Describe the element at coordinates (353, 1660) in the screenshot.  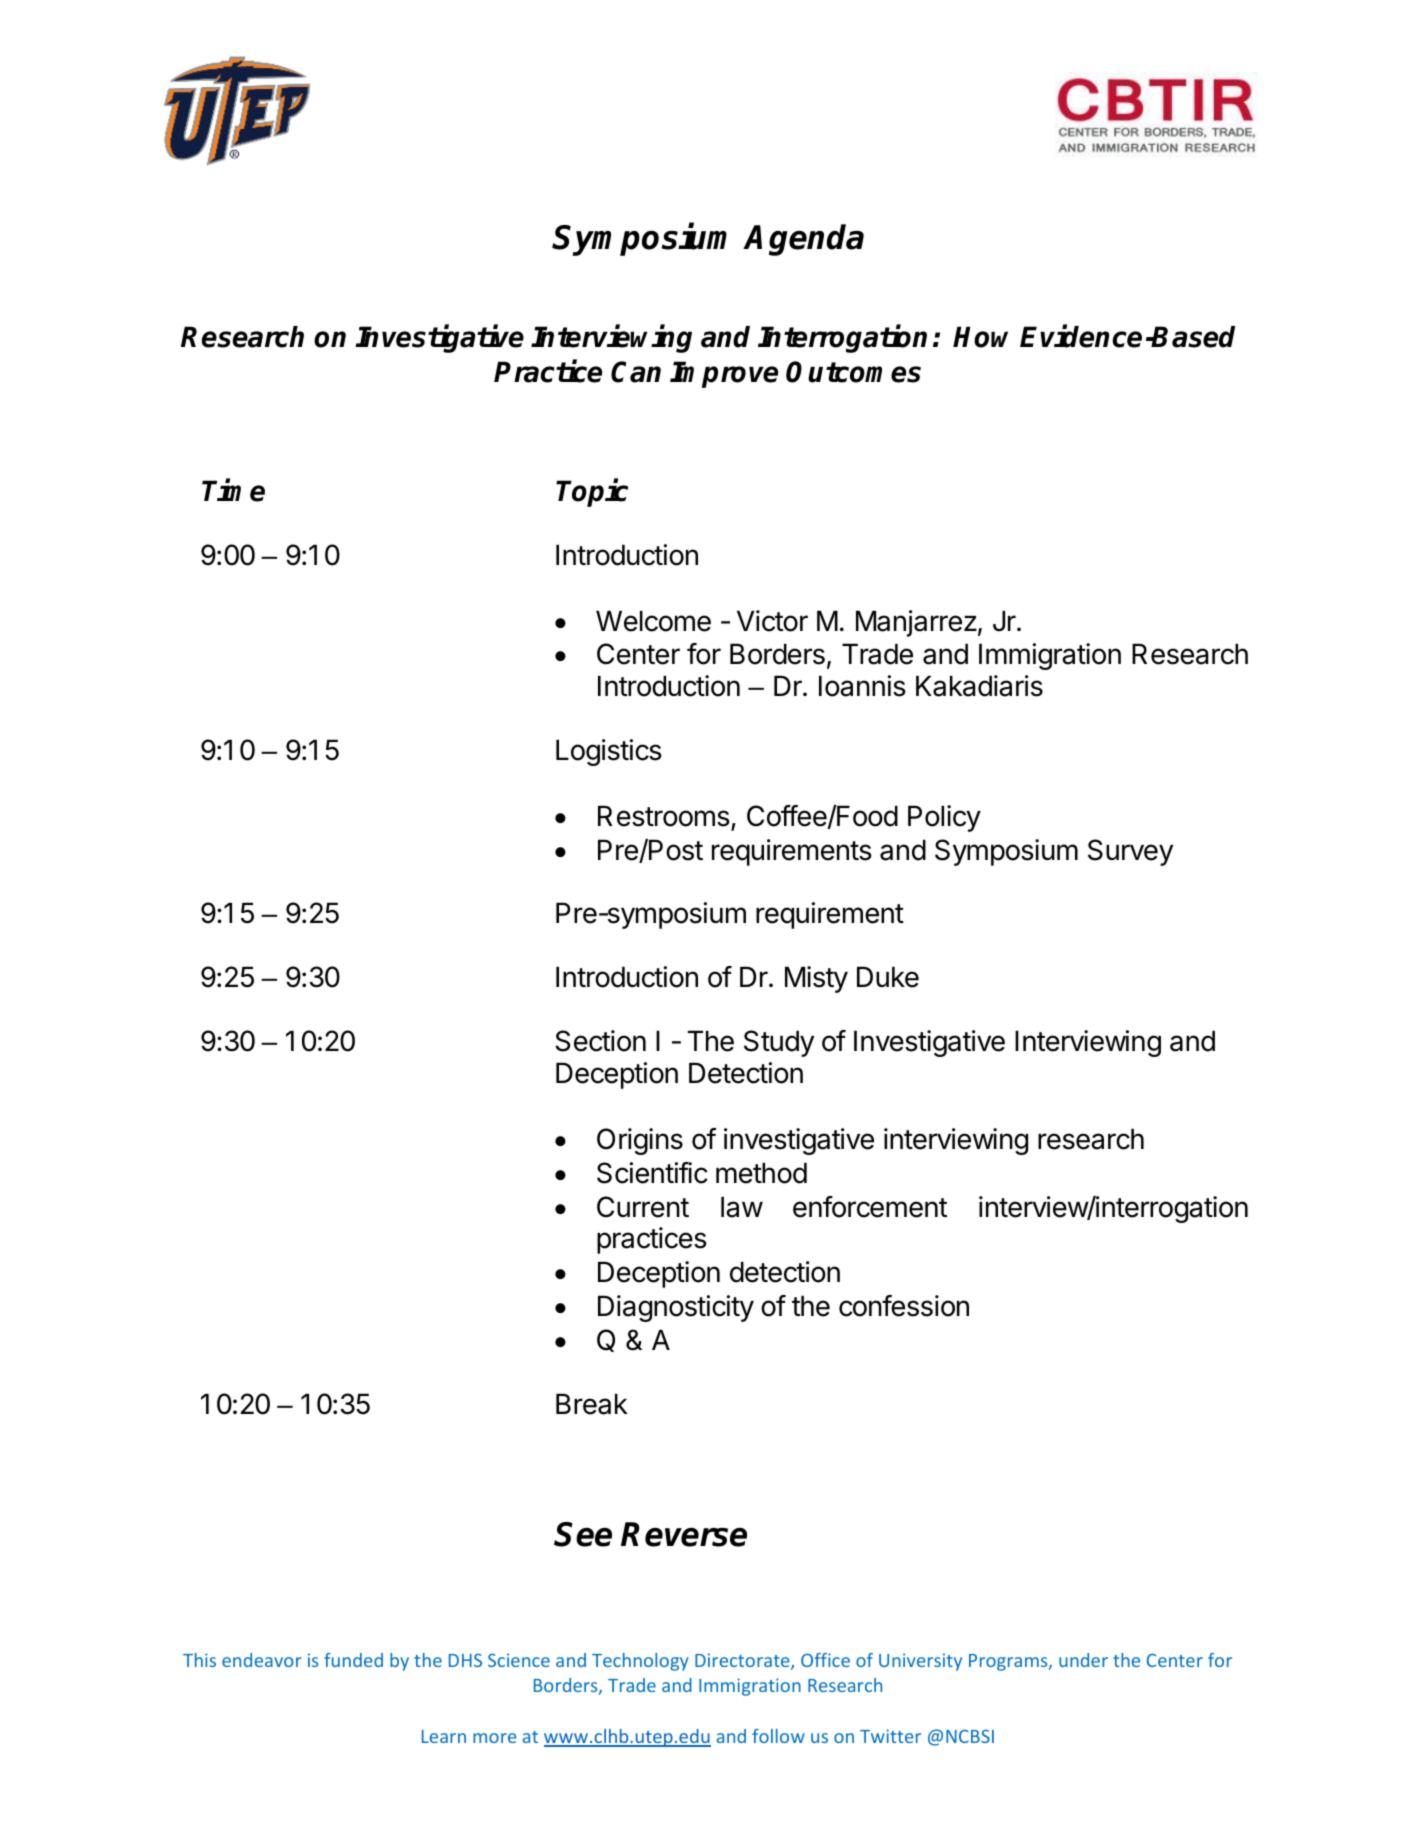
I see `funded` at that location.
